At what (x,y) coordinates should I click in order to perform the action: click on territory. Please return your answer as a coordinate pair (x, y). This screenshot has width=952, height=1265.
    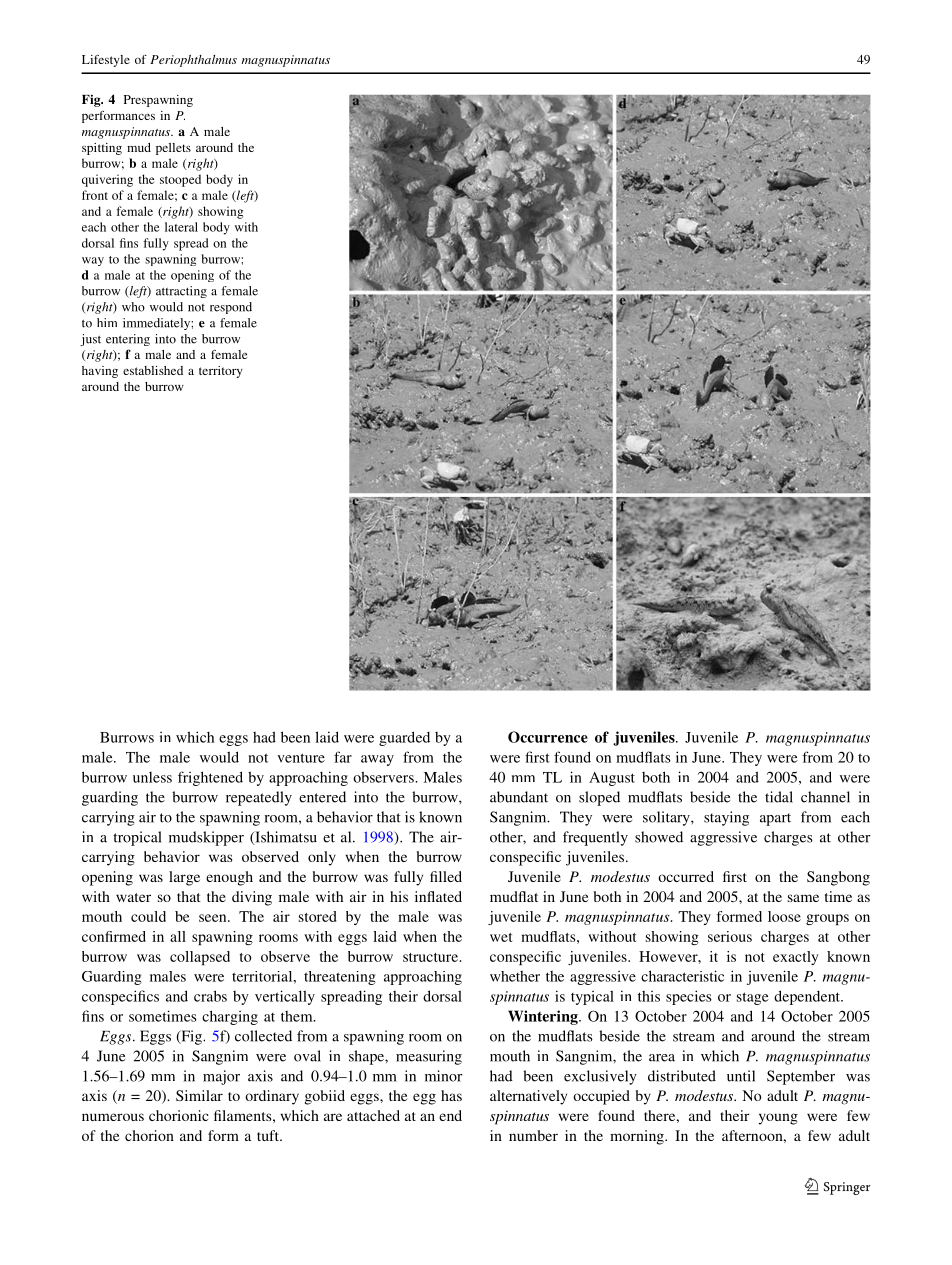
    Looking at the image, I should click on (221, 372).
